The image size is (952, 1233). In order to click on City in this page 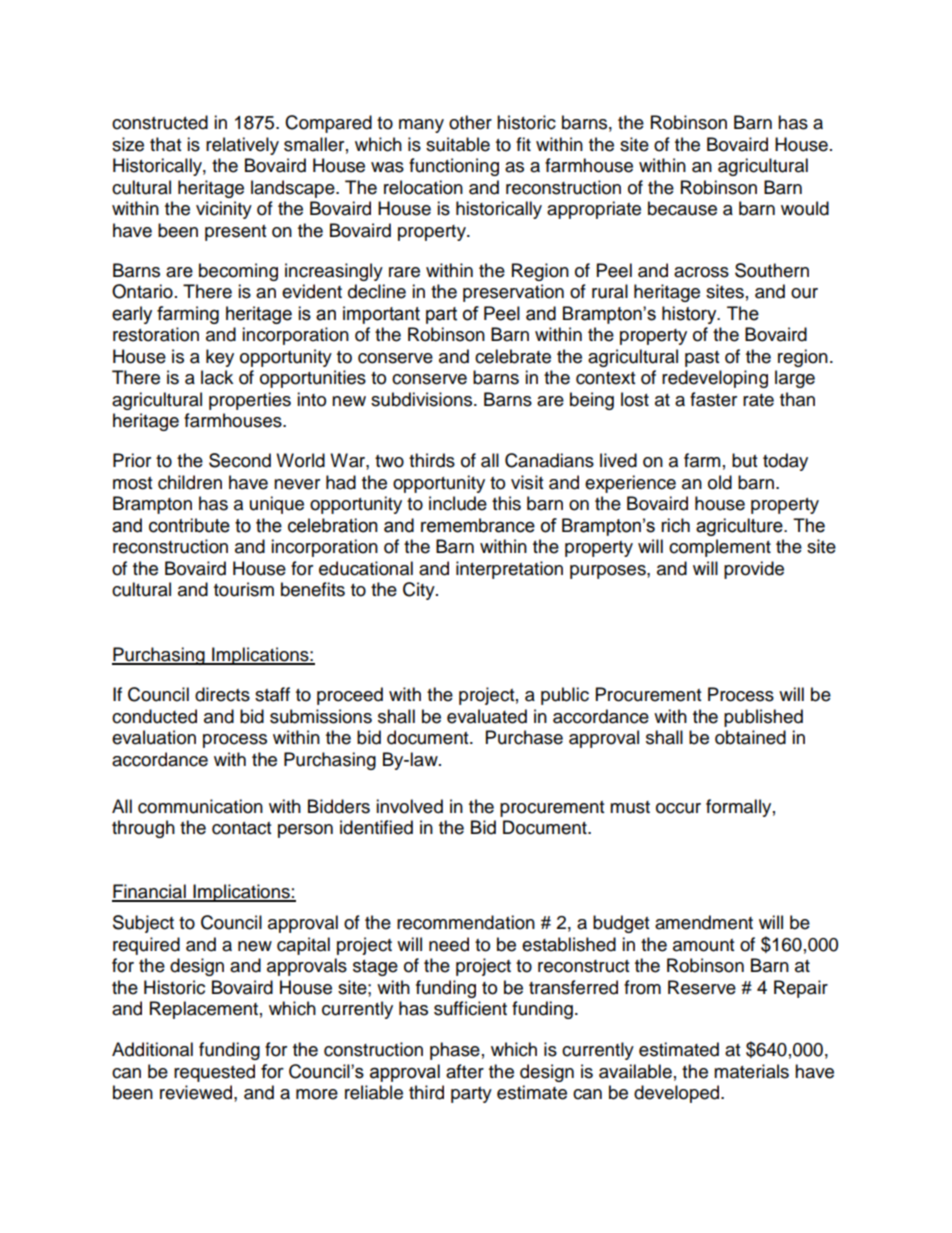, I will do `click(420, 591)`.
